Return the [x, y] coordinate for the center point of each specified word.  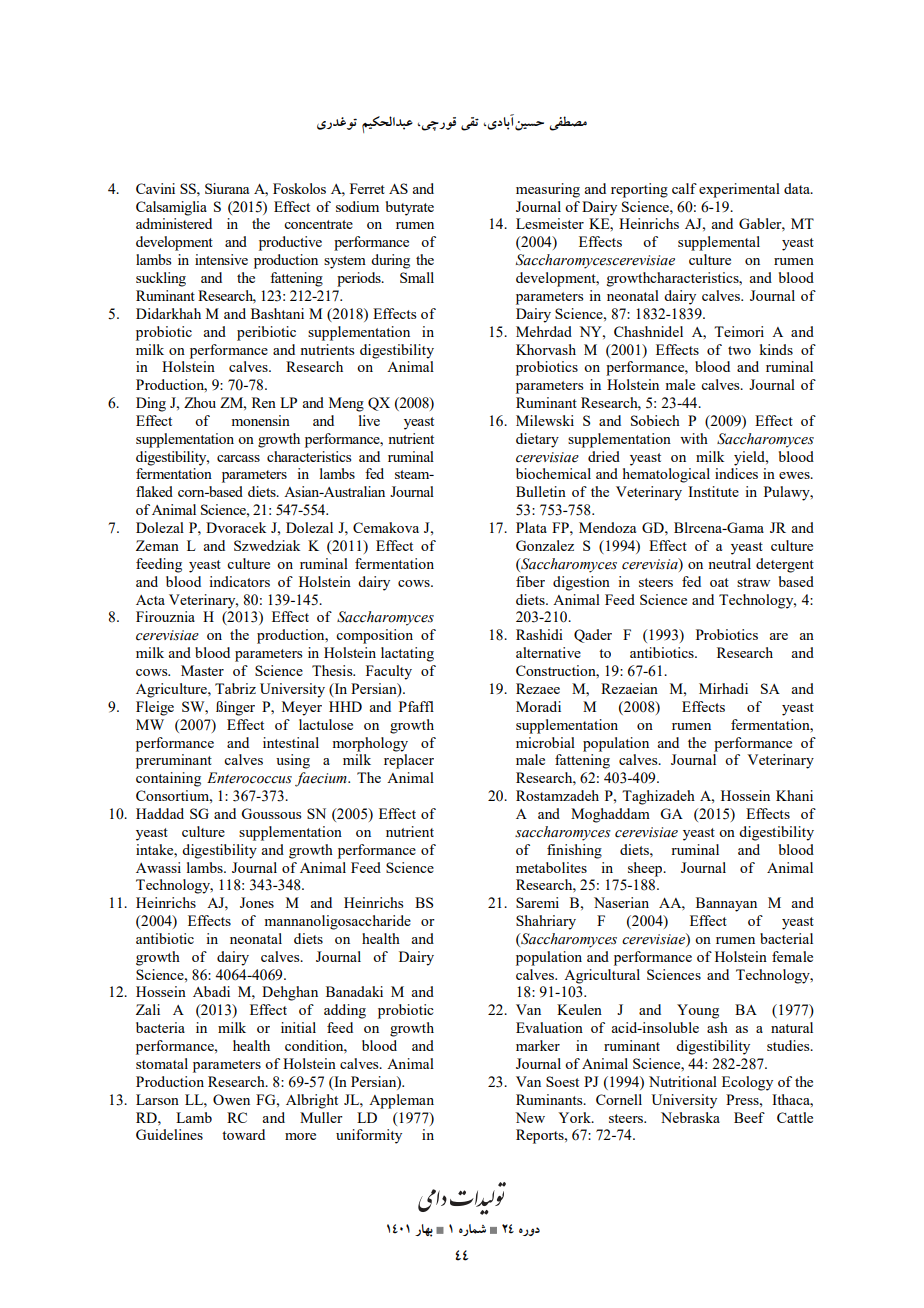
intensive [221, 259]
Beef [749, 1117]
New [530, 1117]
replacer [409, 761]
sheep [646, 869]
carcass [238, 458]
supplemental [719, 243]
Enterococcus [249, 778]
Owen [231, 1099]
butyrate [410, 208]
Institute [713, 491]
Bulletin [541, 491]
